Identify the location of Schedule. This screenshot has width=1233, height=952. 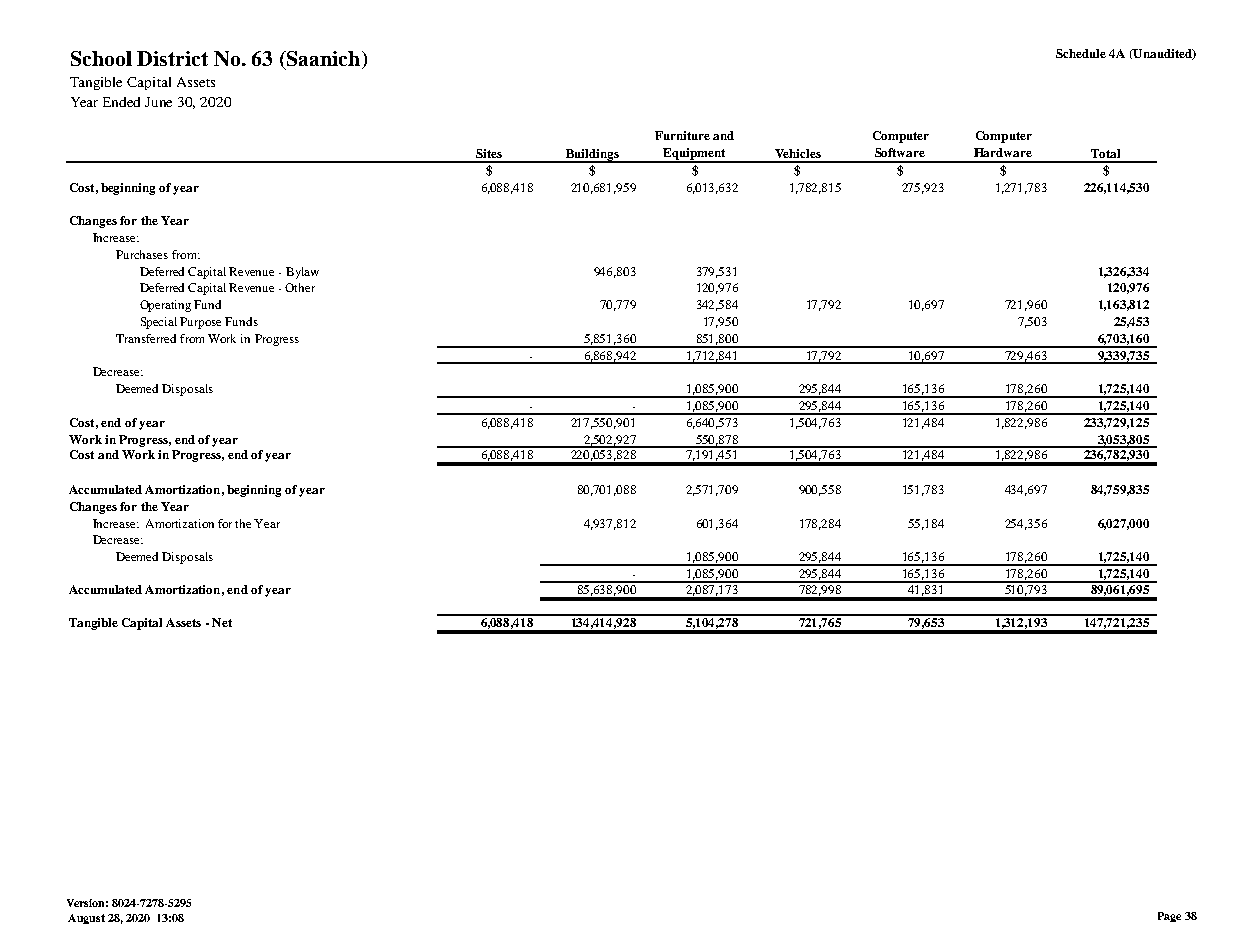
(1081, 53).
